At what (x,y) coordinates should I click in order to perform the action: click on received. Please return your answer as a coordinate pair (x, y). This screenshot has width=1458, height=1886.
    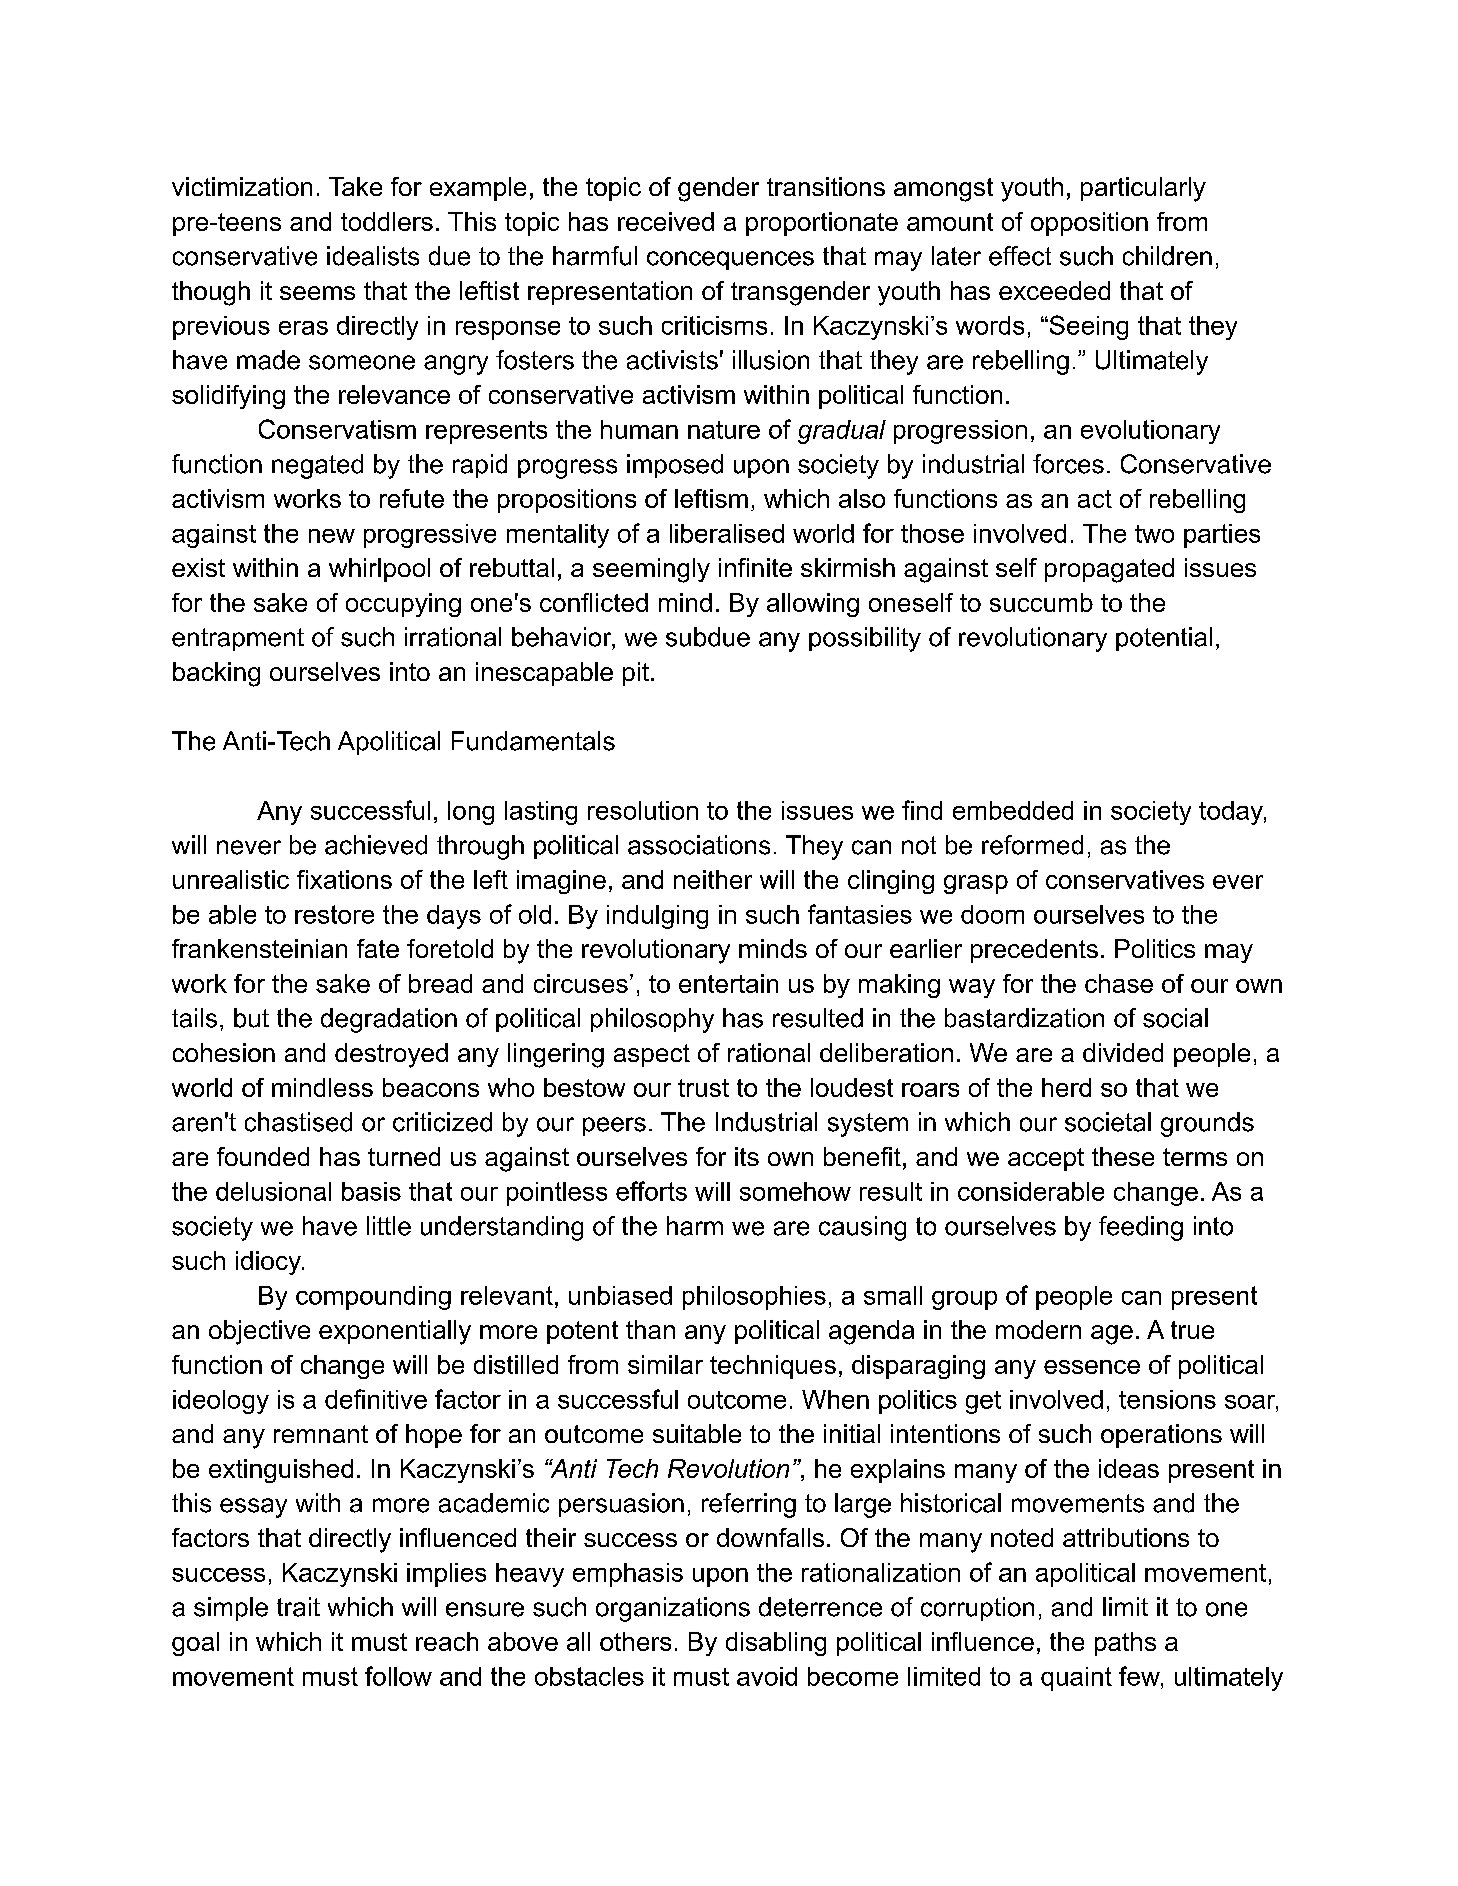
    Looking at the image, I should click on (666, 221).
